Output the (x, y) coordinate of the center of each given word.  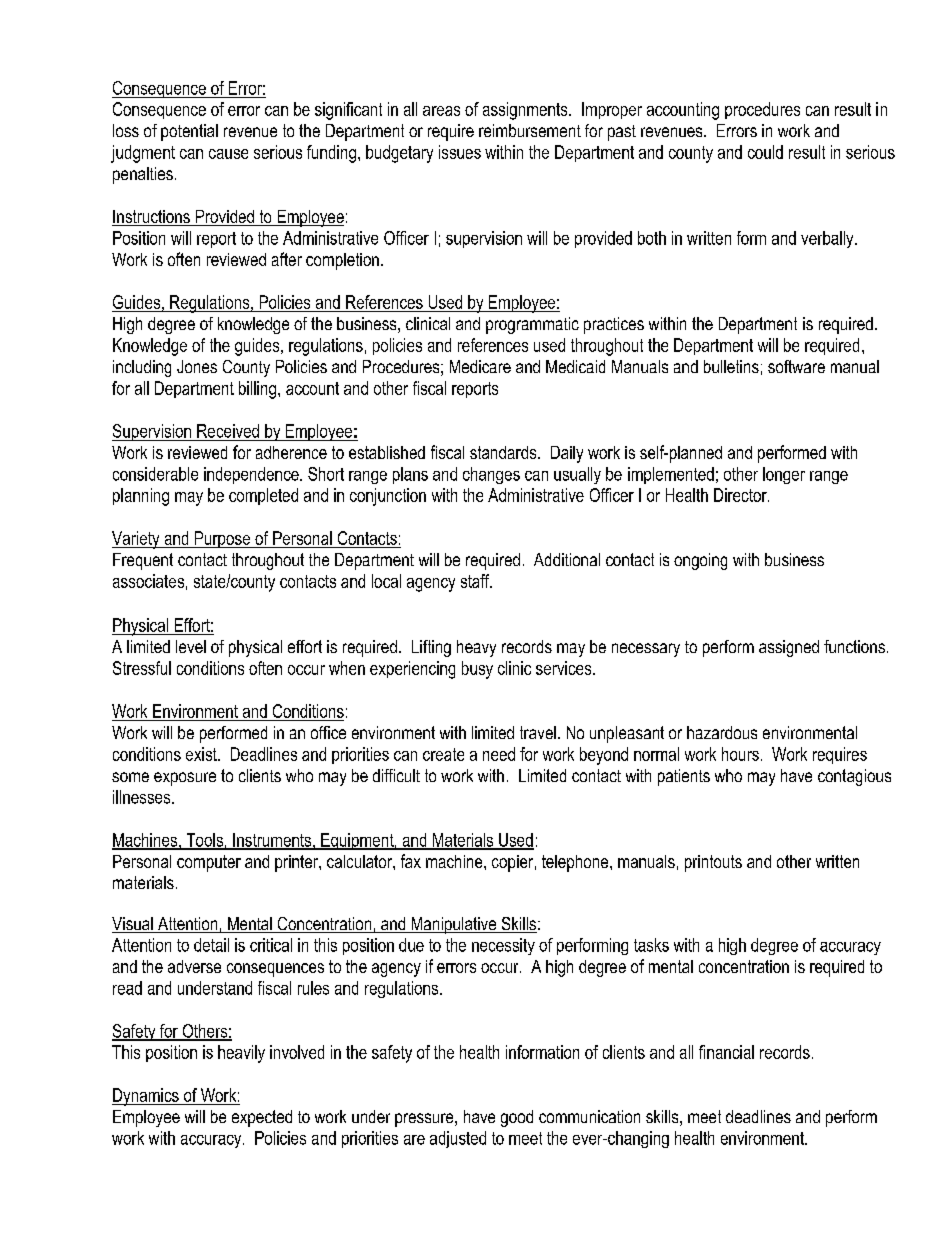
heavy (476, 648)
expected (262, 1118)
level (191, 646)
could (765, 152)
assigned (789, 648)
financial (726, 1052)
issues (460, 152)
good (517, 1118)
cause (228, 154)
